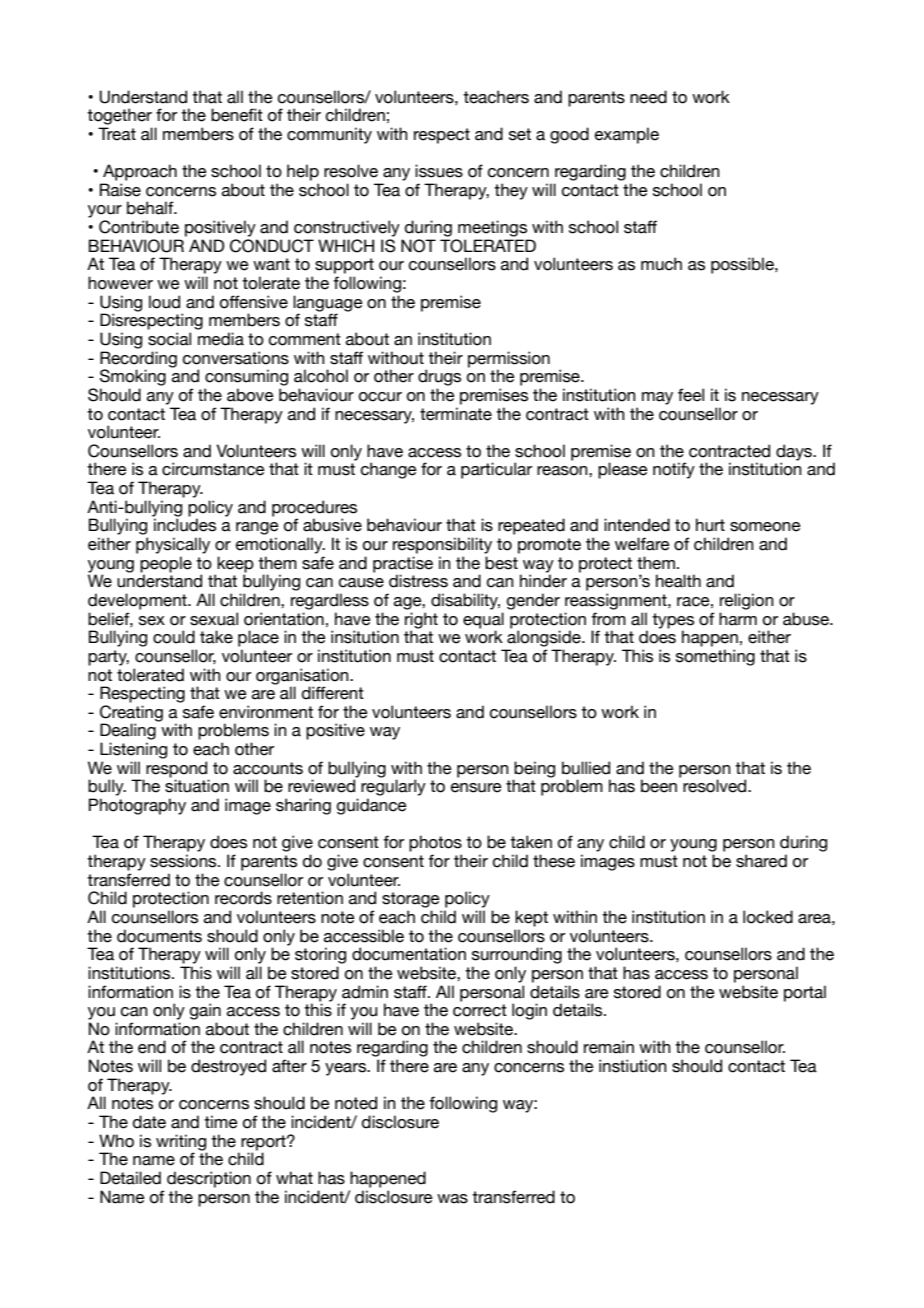 This screenshot has width=924, height=1308. What do you see at coordinates (483, 620) in the screenshot?
I see `equal` at bounding box center [483, 620].
